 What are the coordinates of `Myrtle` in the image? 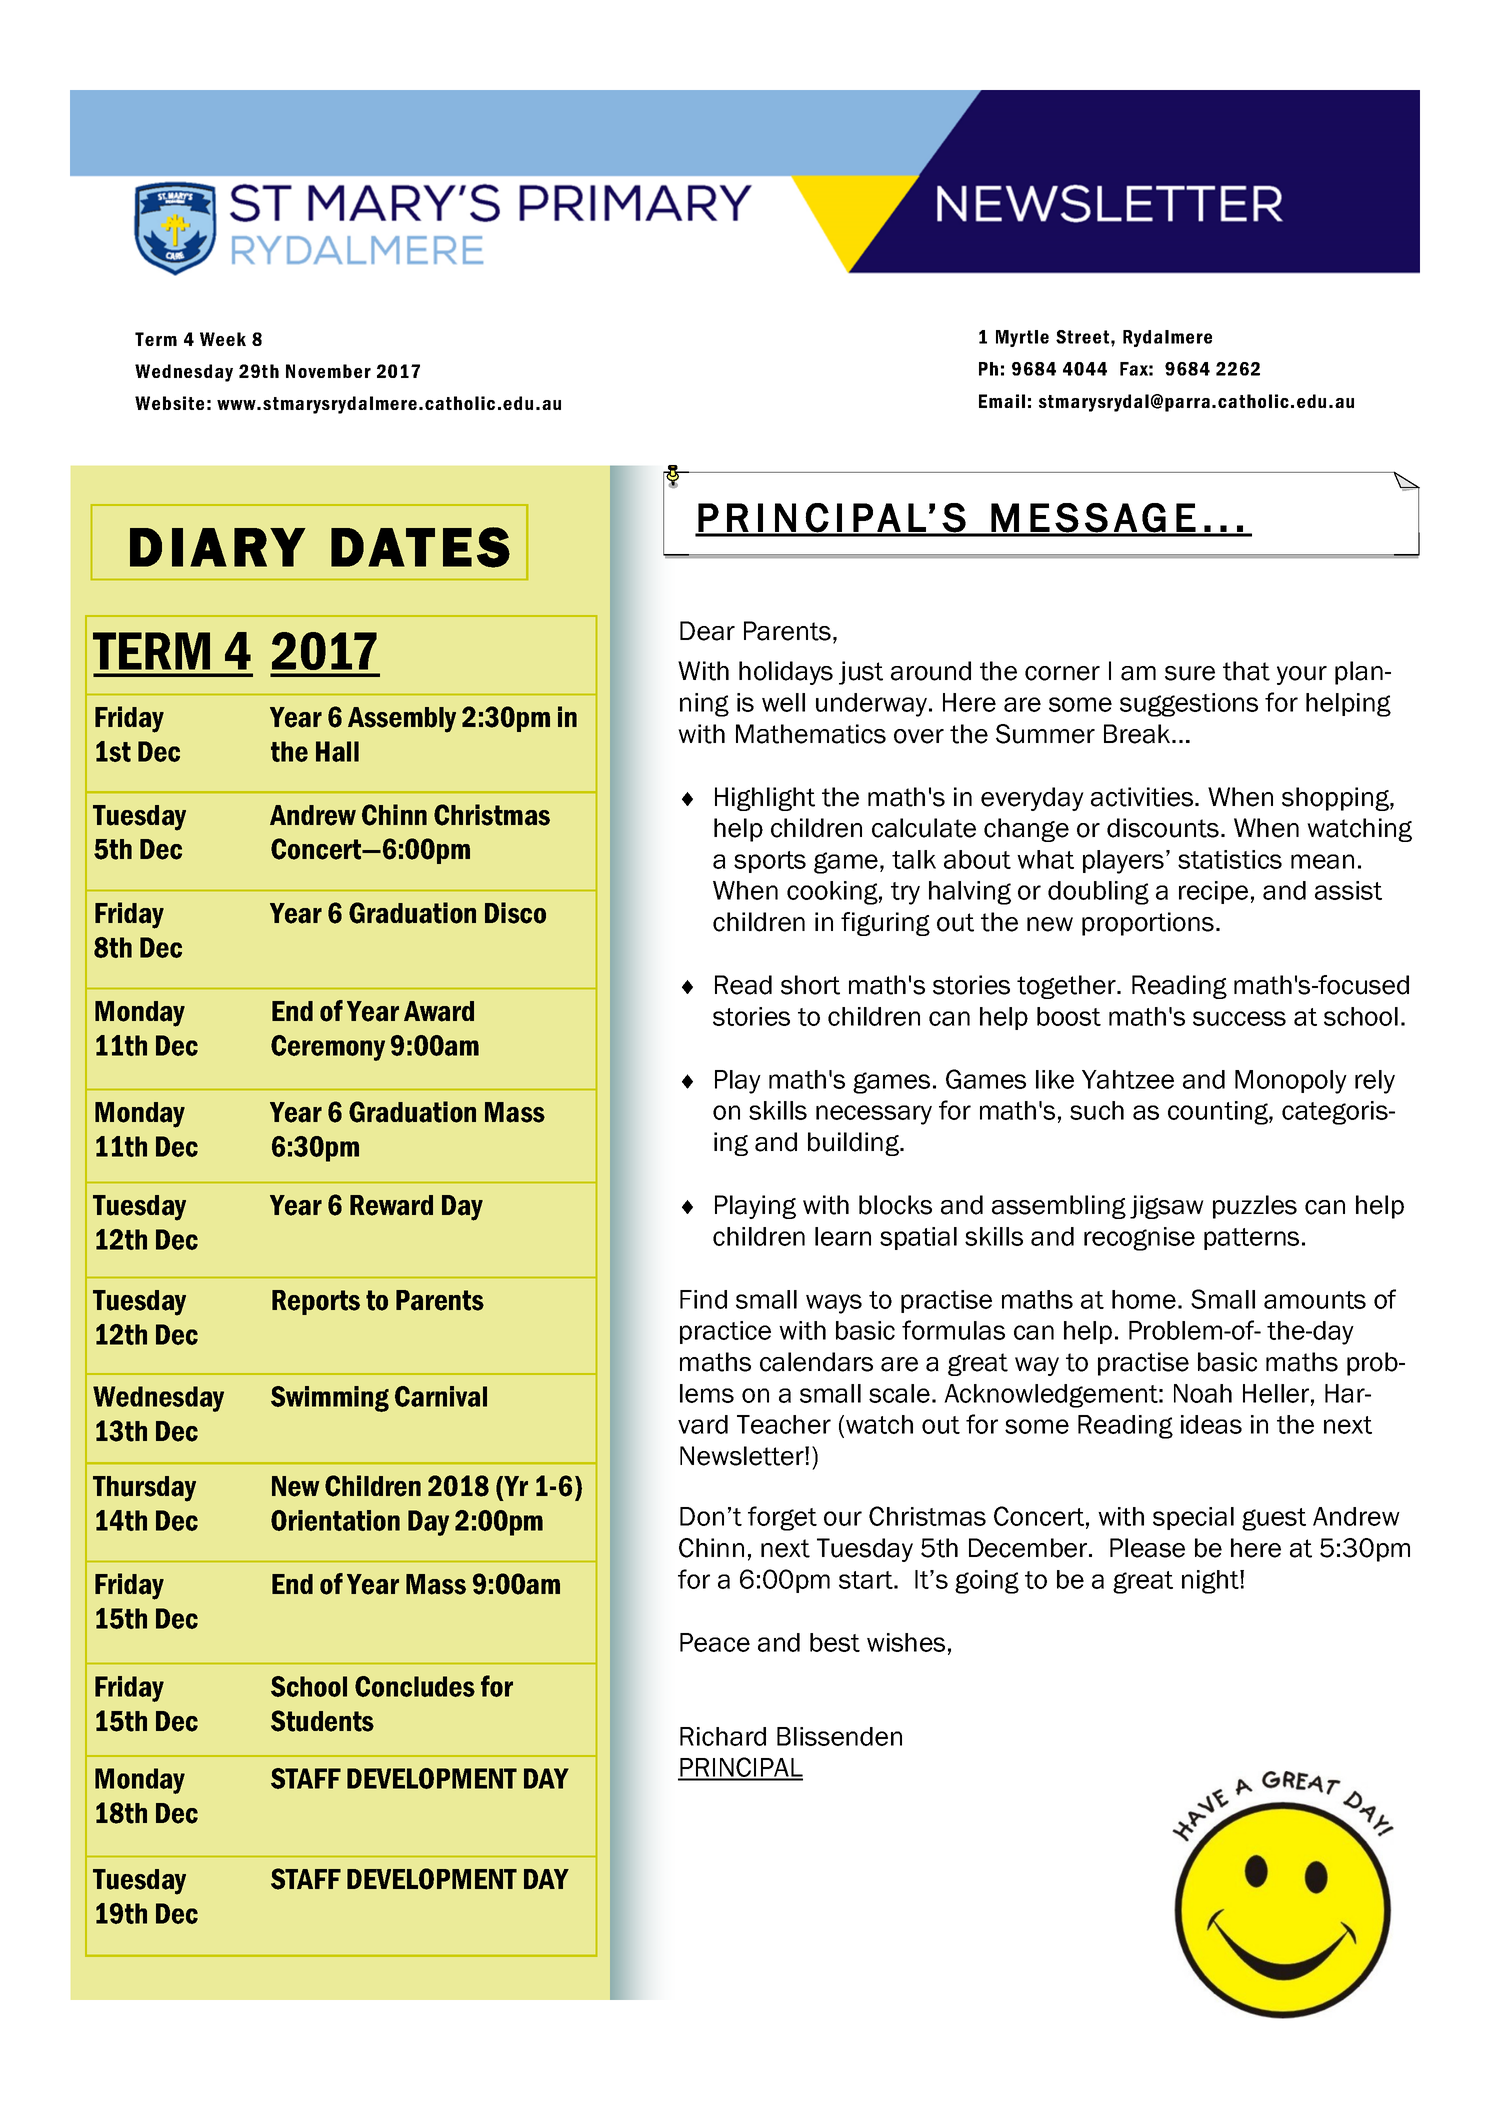 It's located at (1022, 338).
